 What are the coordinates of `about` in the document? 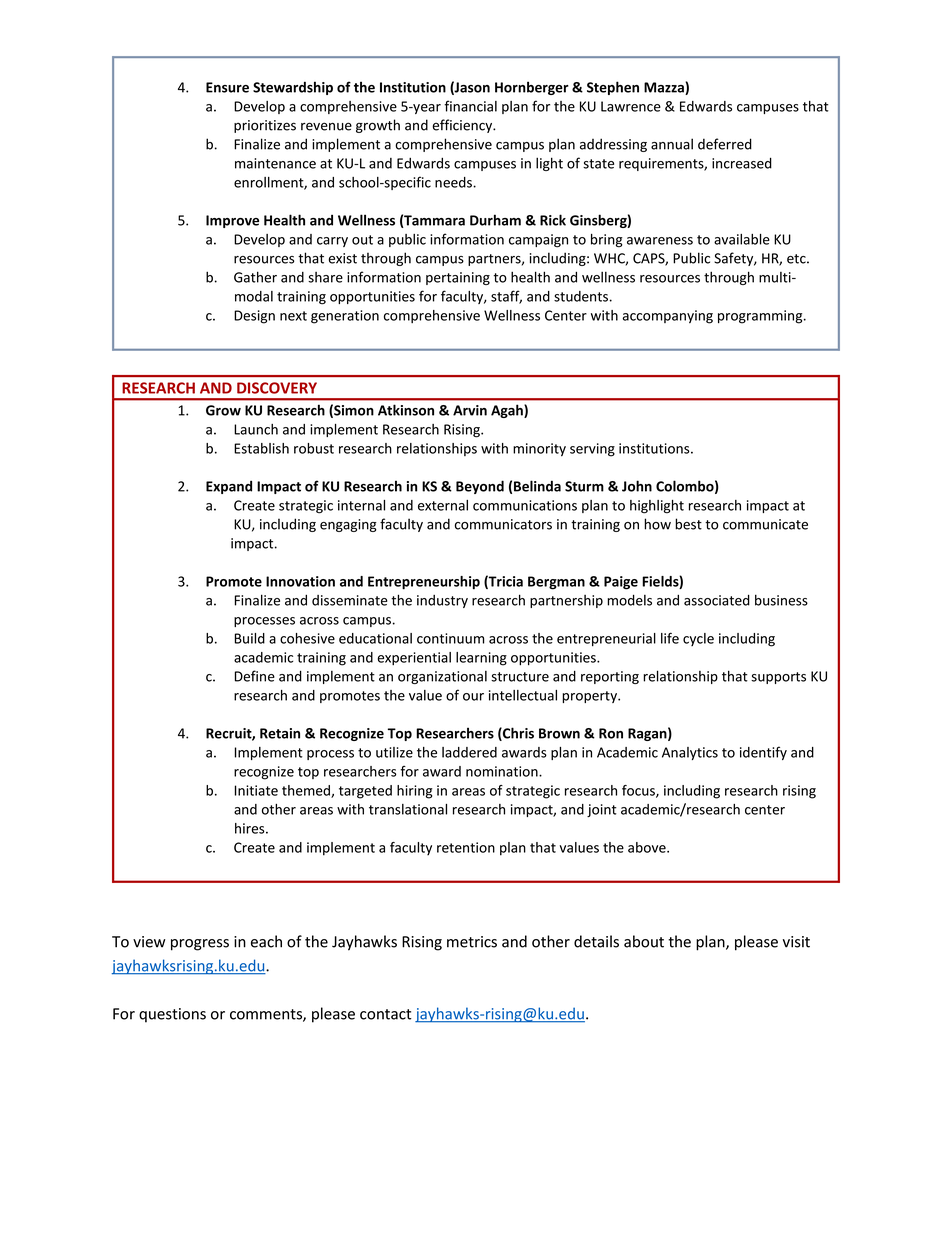 It's located at (644, 941).
